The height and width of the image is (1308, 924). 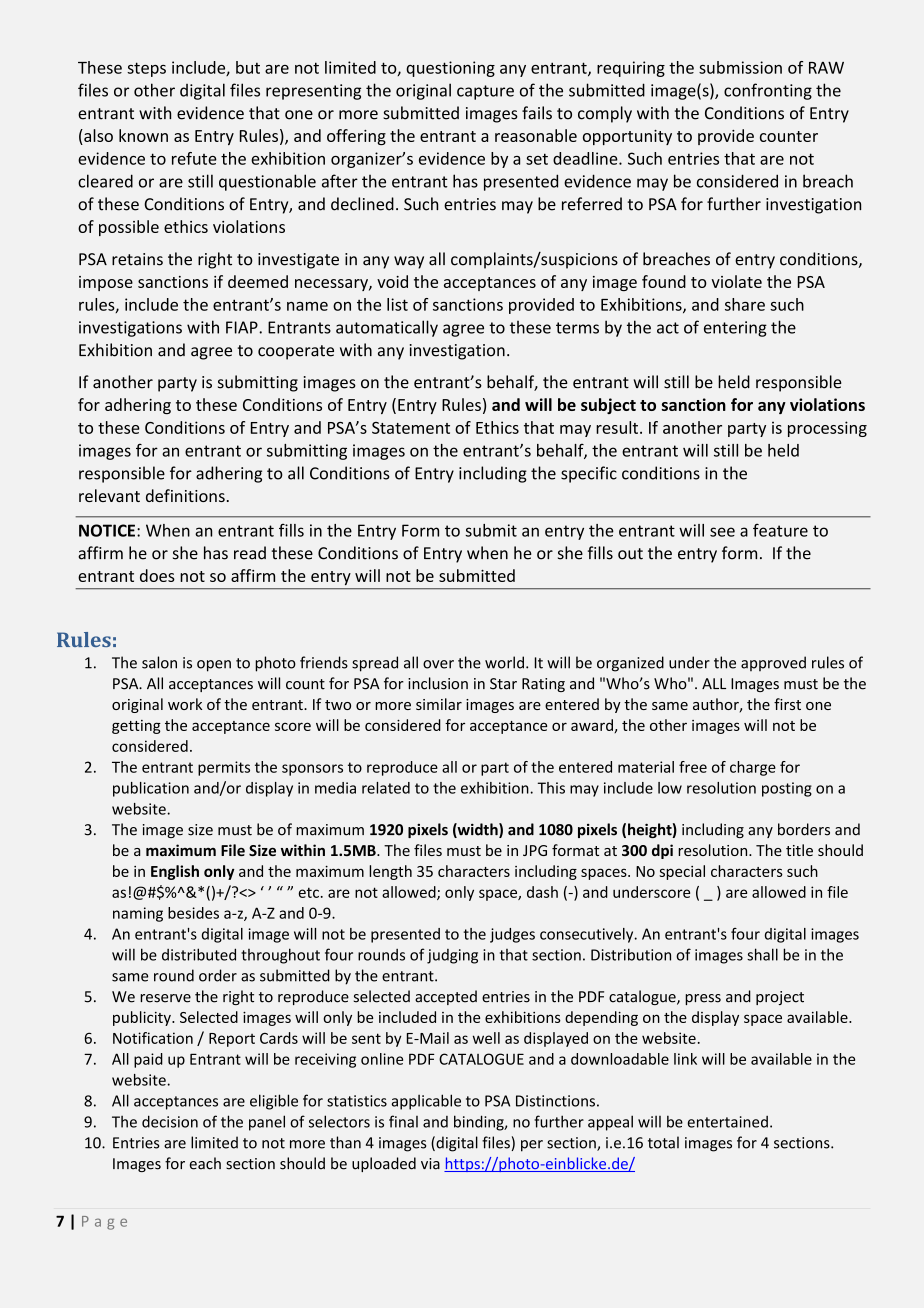 I want to click on applicable, so click(x=426, y=1102).
